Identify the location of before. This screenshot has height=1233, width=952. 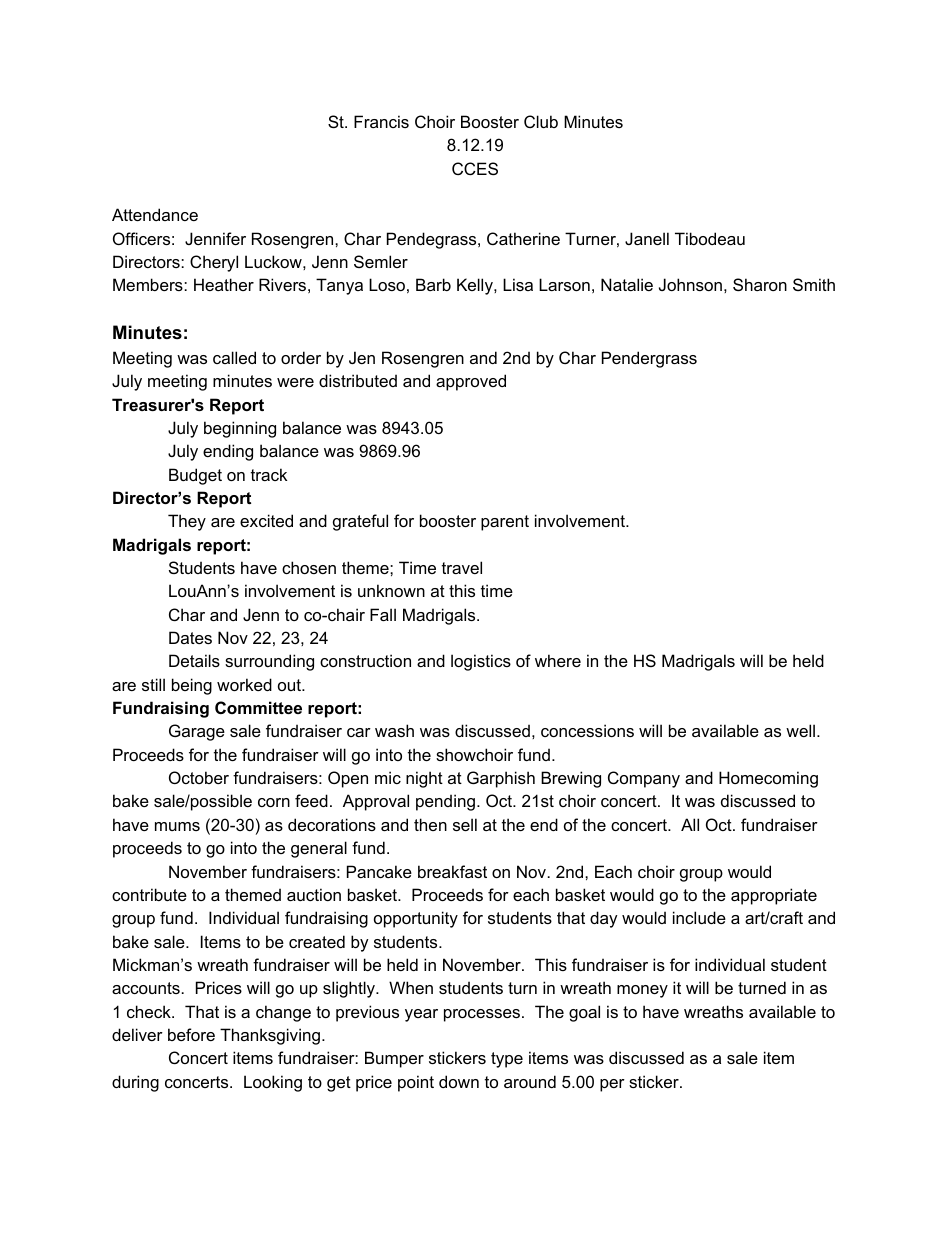
(191, 1034).
